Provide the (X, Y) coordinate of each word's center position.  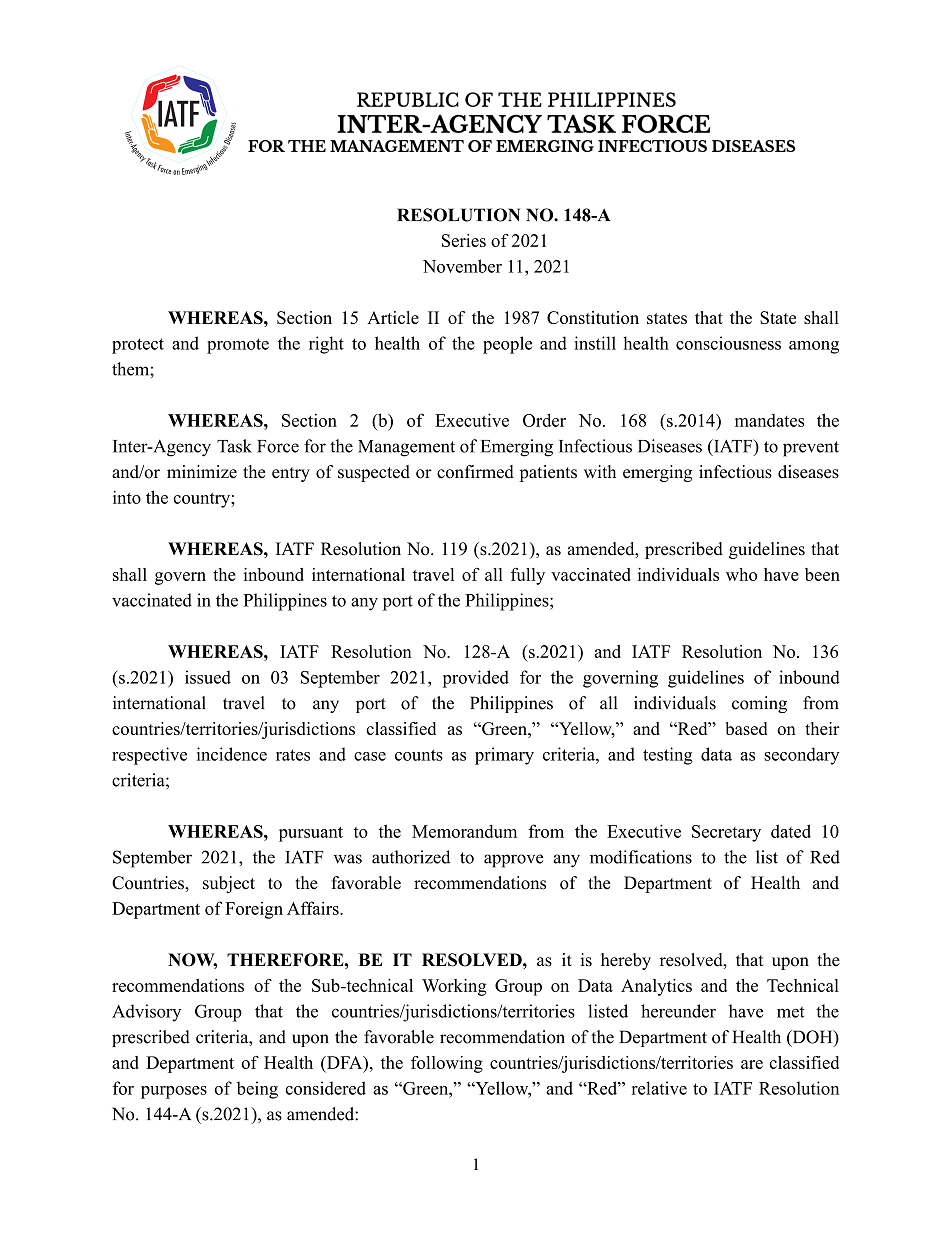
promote (238, 346)
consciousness (728, 343)
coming (759, 704)
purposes (174, 1092)
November (462, 266)
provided (475, 679)
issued (208, 677)
